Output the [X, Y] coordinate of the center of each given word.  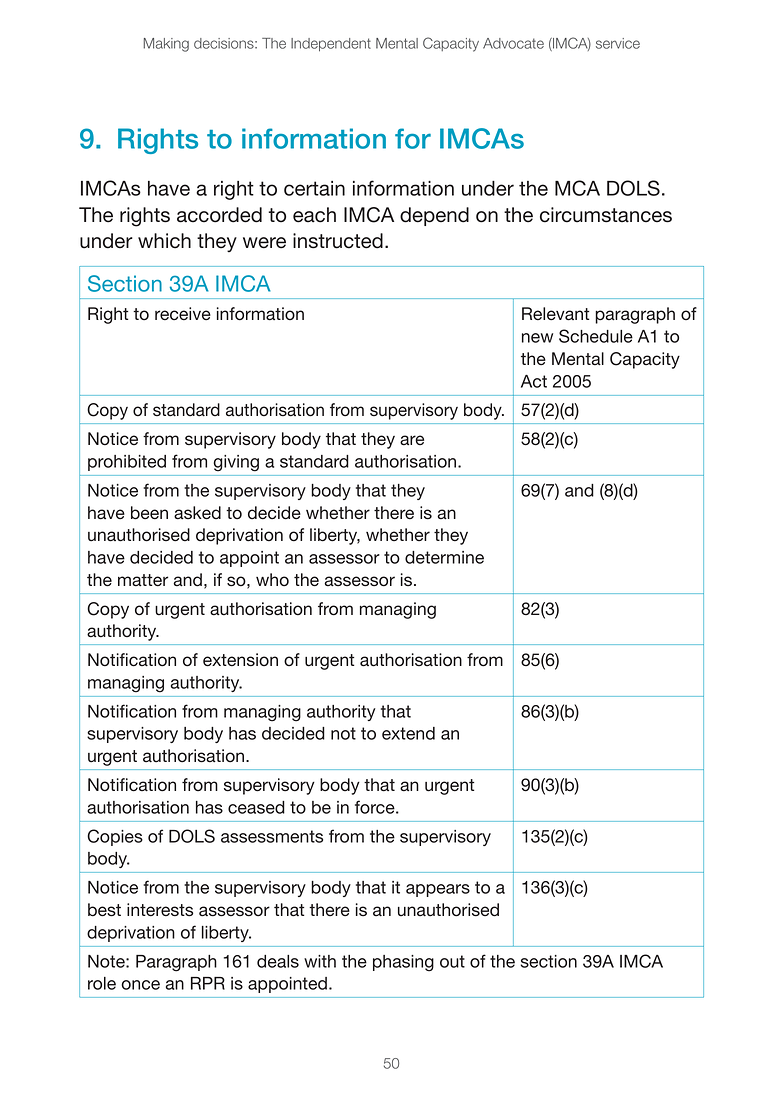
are [412, 440]
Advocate [513, 43]
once [140, 985]
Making [166, 45]
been [149, 513]
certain [314, 188]
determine [444, 557]
